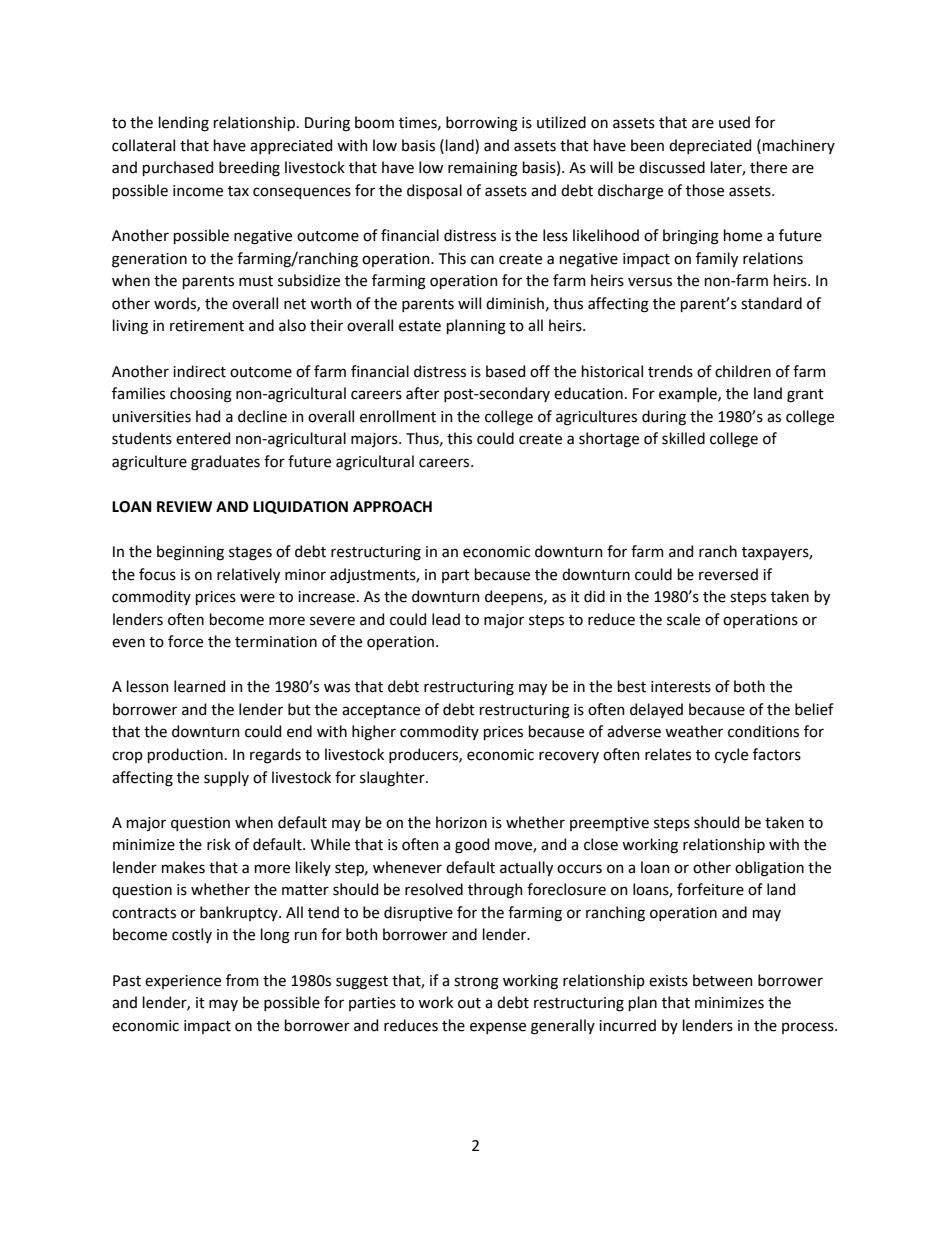  What do you see at coordinates (476, 983) in the document?
I see `strong` at bounding box center [476, 983].
